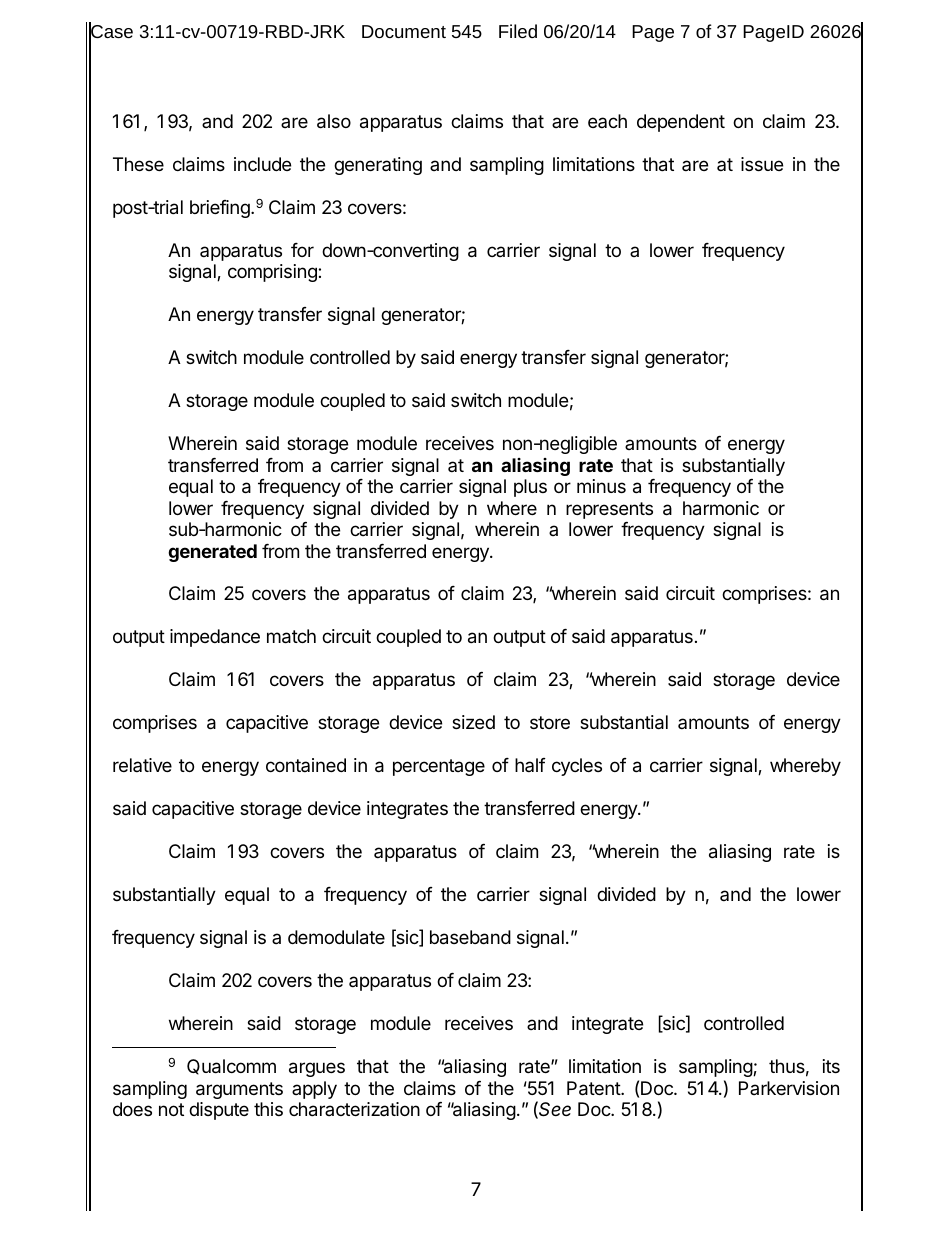 Image resolution: width=952 pixels, height=1233 pixels. I want to click on dependent, so click(681, 123).
